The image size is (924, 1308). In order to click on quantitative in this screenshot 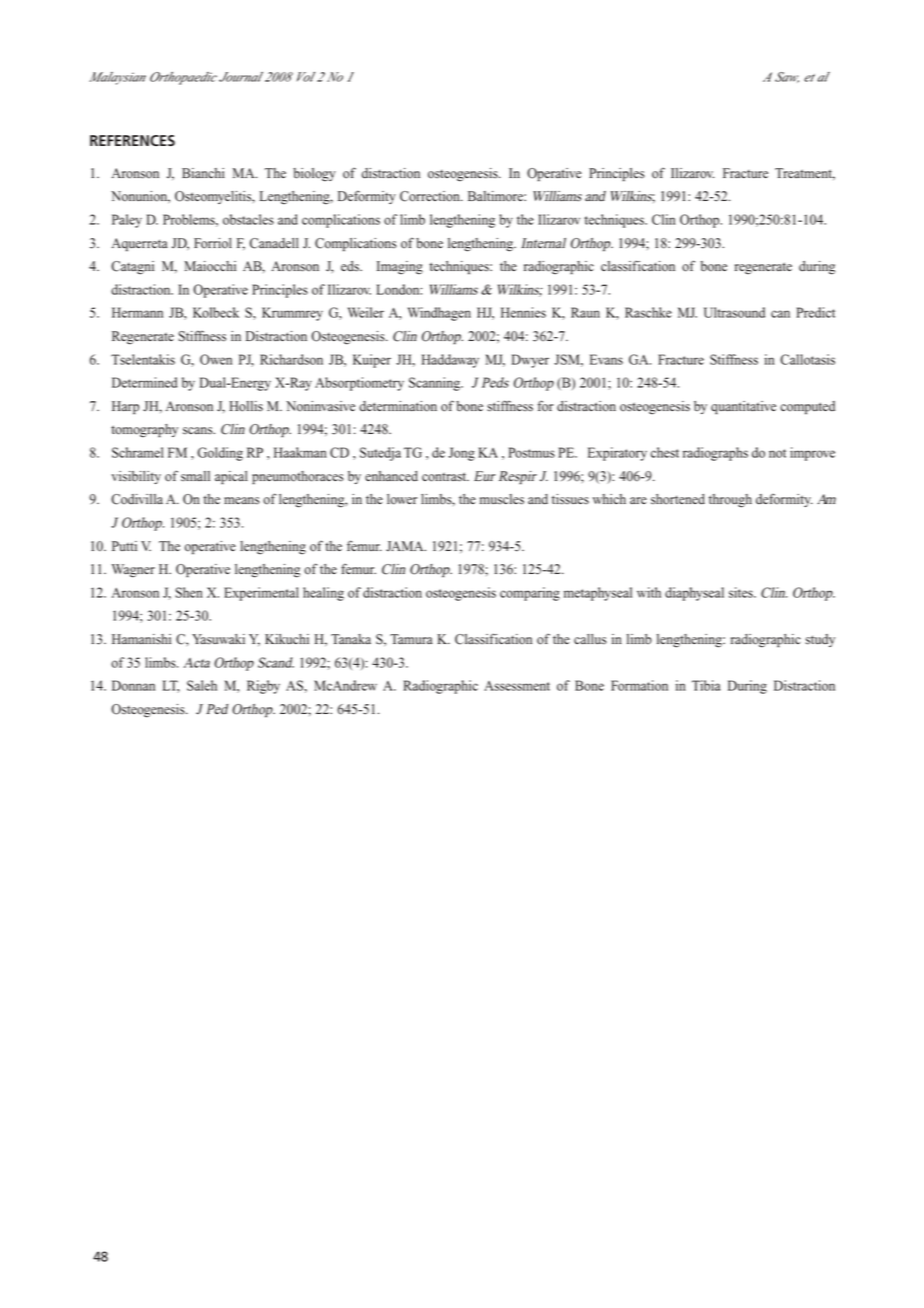, I will do `click(743, 407)`.
